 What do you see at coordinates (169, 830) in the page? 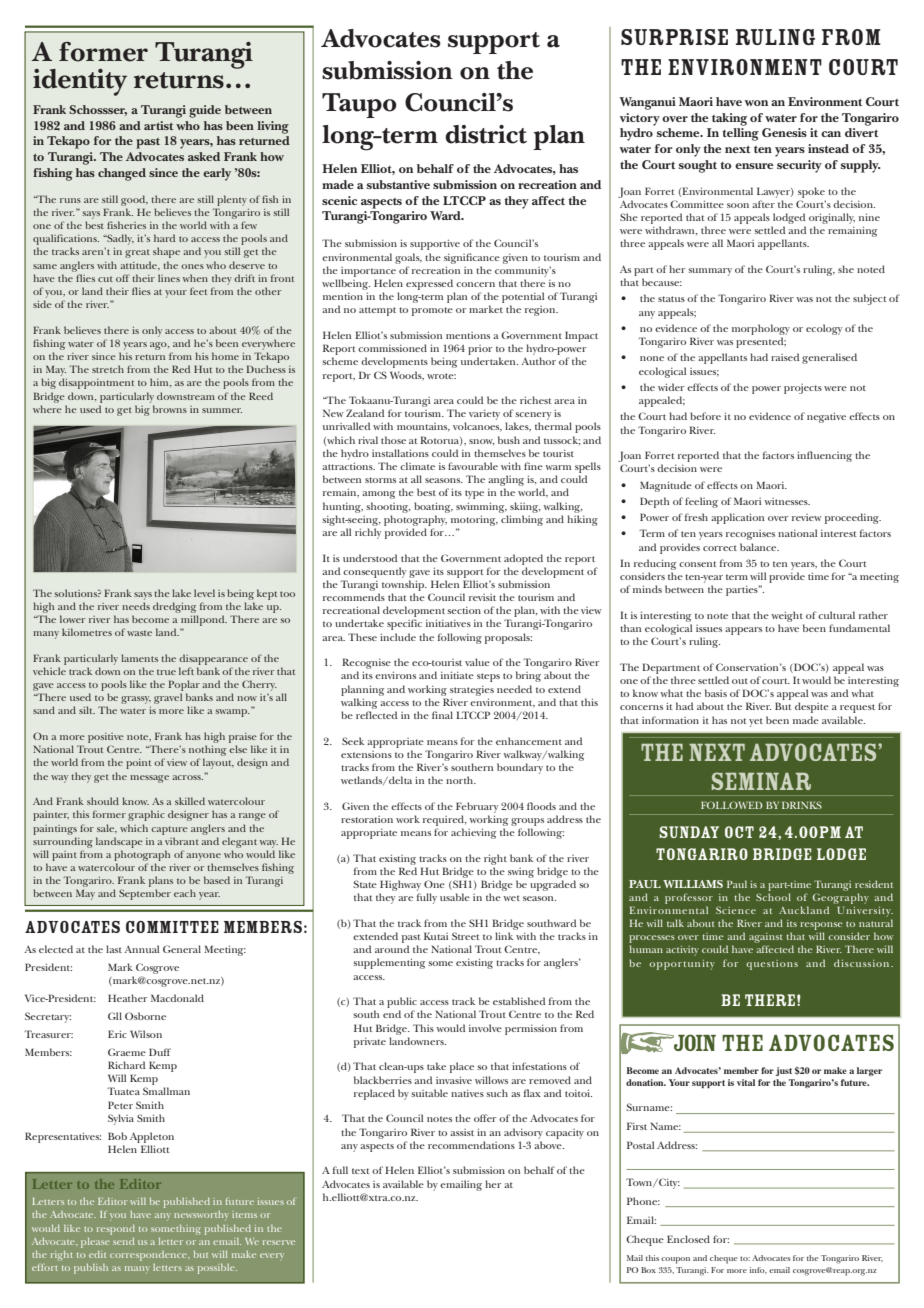
I see `capture` at bounding box center [169, 830].
